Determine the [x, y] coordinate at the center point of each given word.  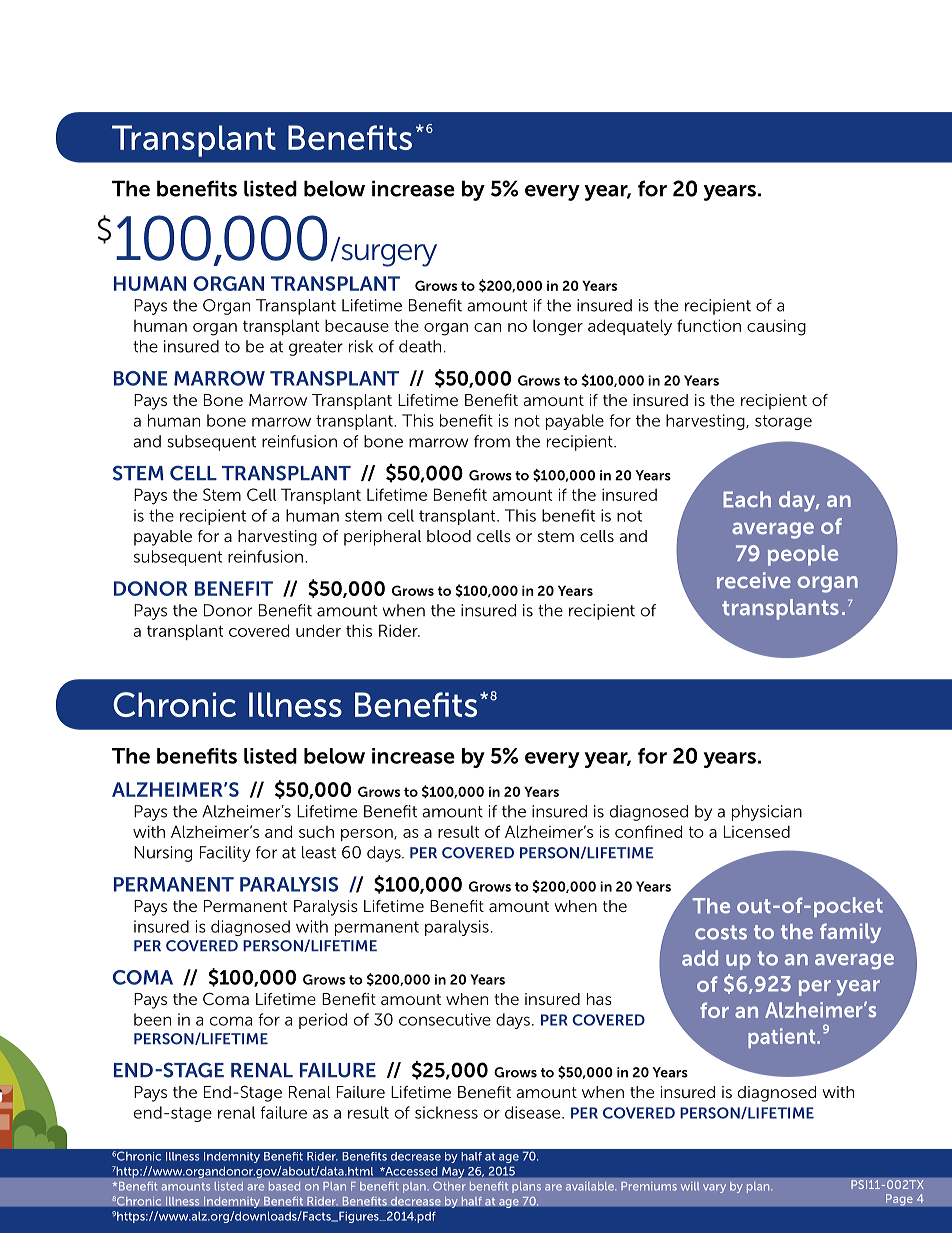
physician [767, 813]
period [323, 1021]
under [318, 630]
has [599, 999]
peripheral [382, 538]
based [284, 1186]
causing [776, 327]
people [803, 555]
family [850, 933]
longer [558, 327]
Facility [225, 854]
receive [754, 580]
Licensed [757, 831]
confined [648, 831]
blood [449, 536]
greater [316, 348]
